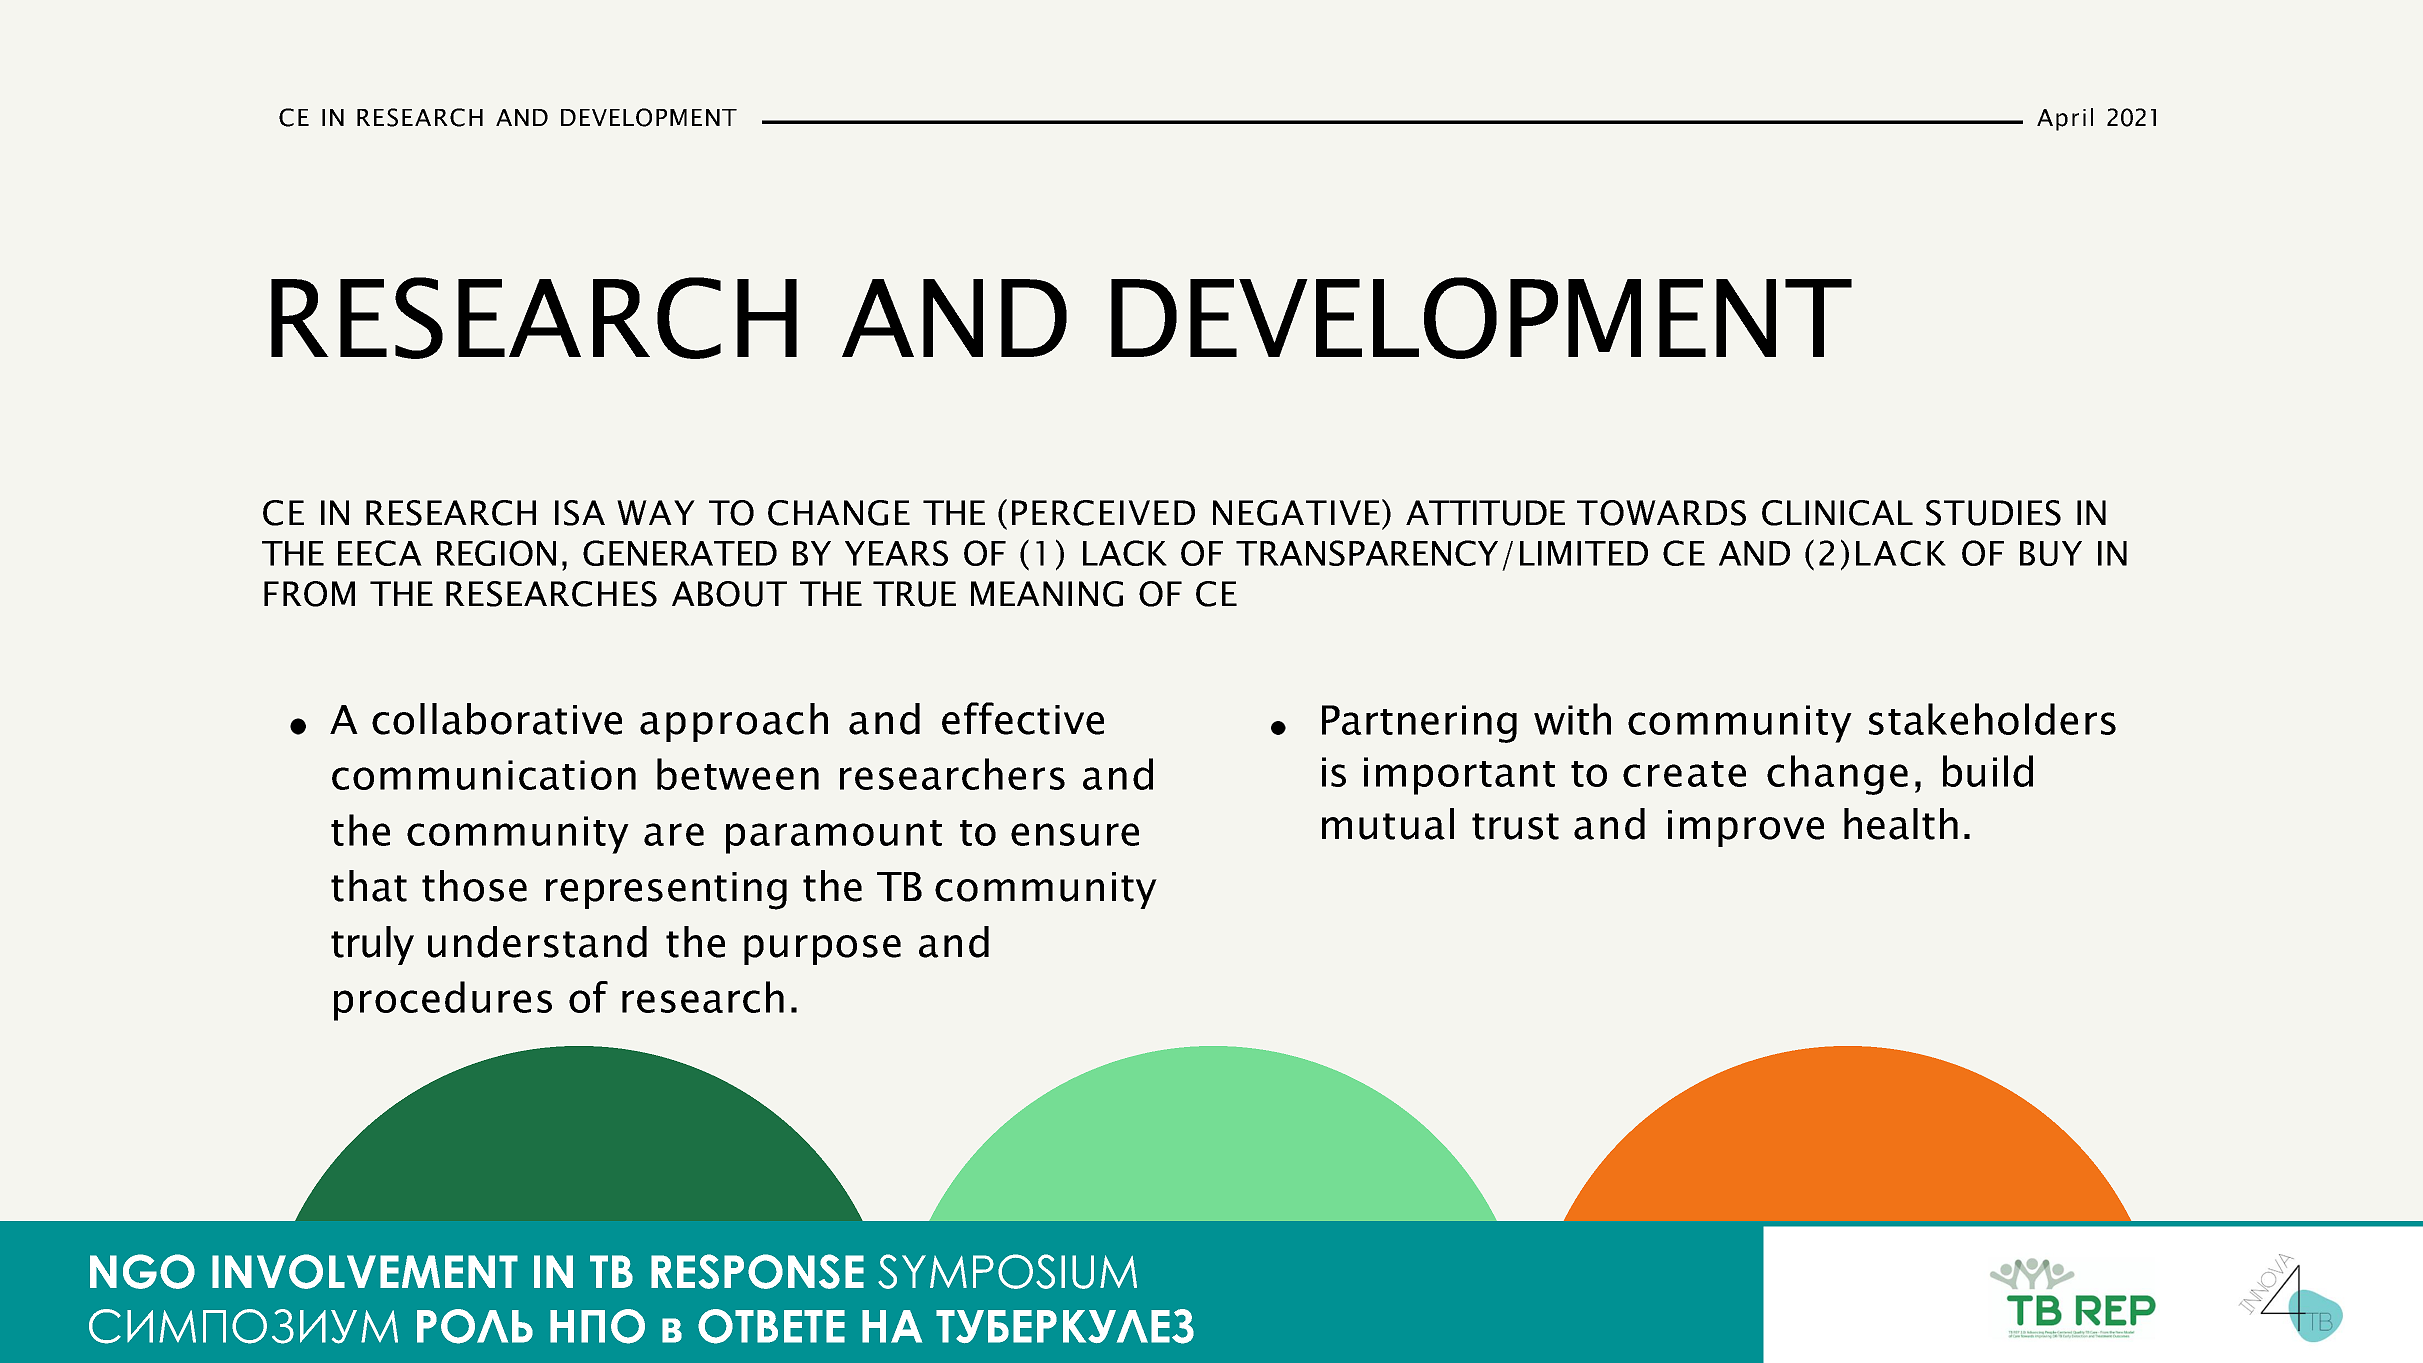 This screenshot has width=2423, height=1363. What do you see at coordinates (1992, 719) in the screenshot?
I see `stakeholders` at bounding box center [1992, 719].
